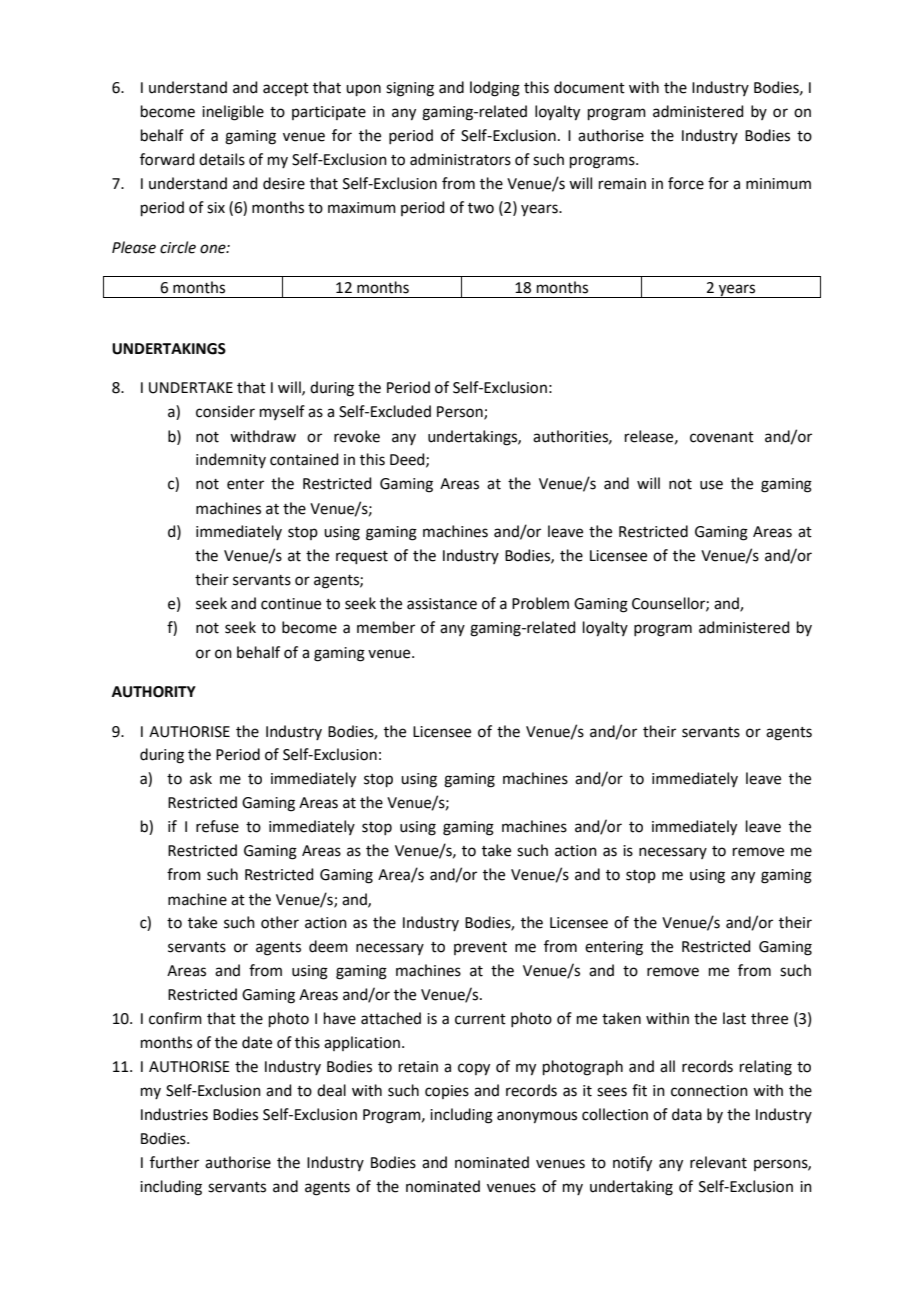  I want to click on ineligible, so click(233, 113).
